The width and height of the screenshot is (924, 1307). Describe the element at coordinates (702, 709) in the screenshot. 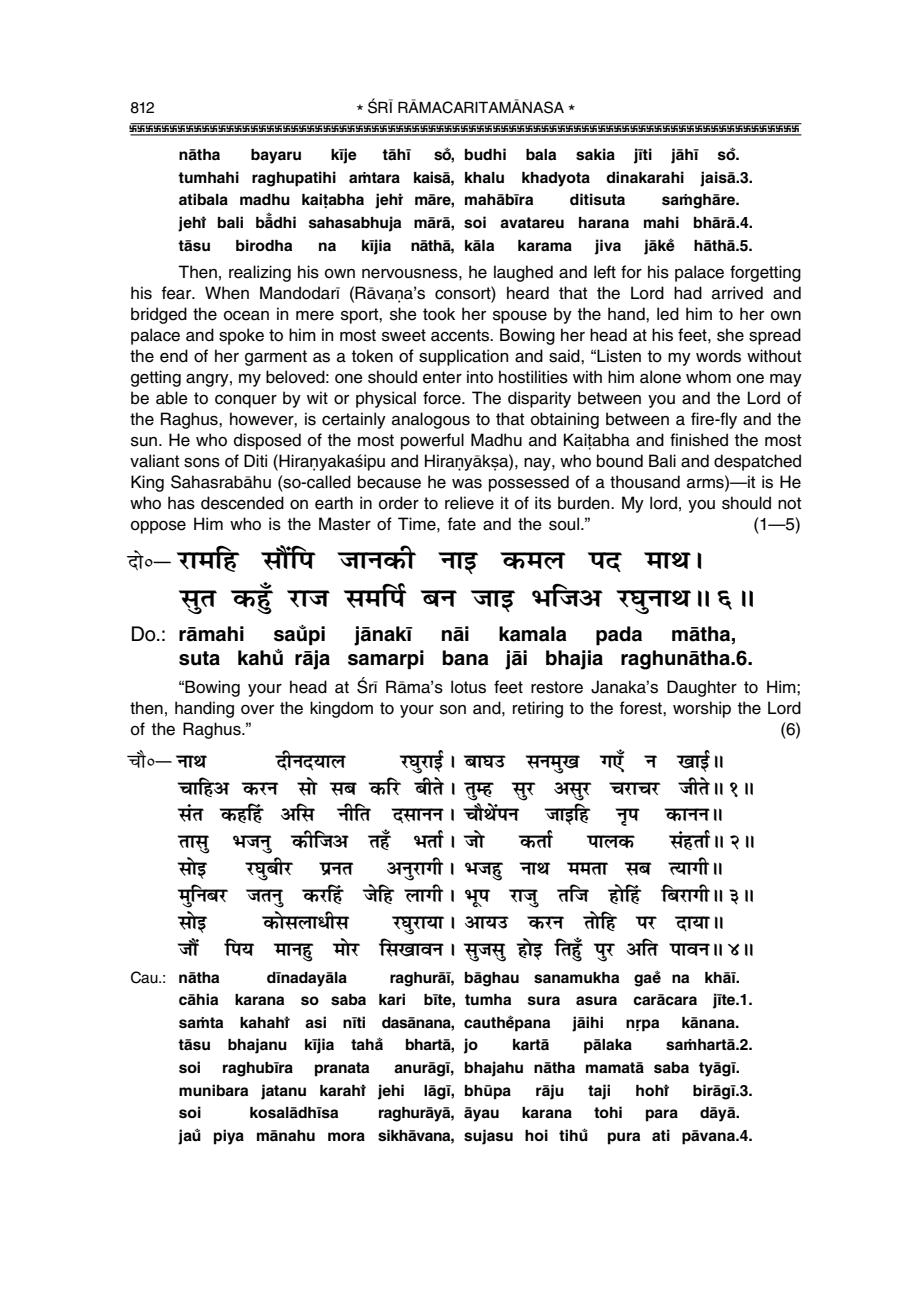

I see `worship` at that location.
